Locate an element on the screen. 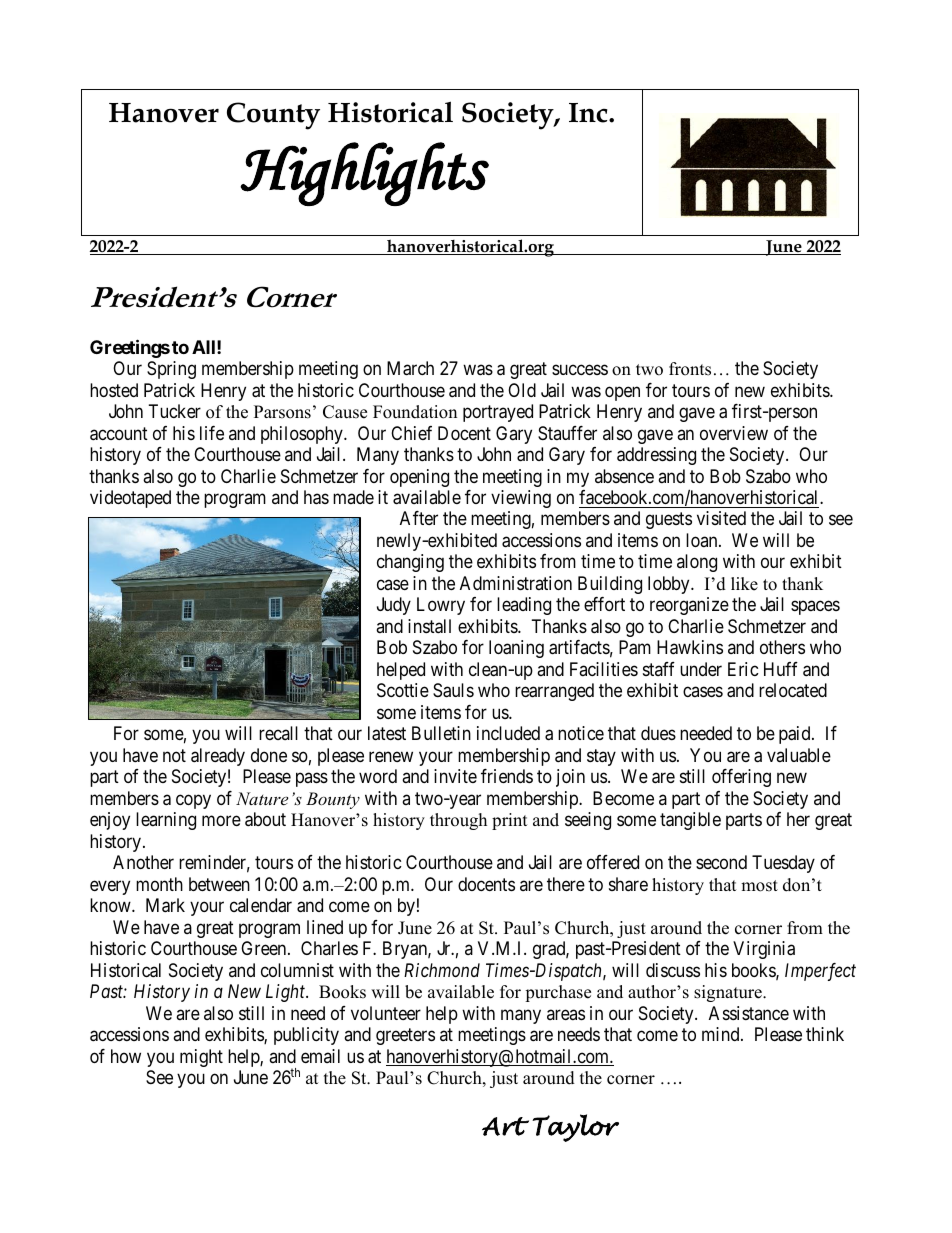  greeters is located at coordinates (405, 1036).
